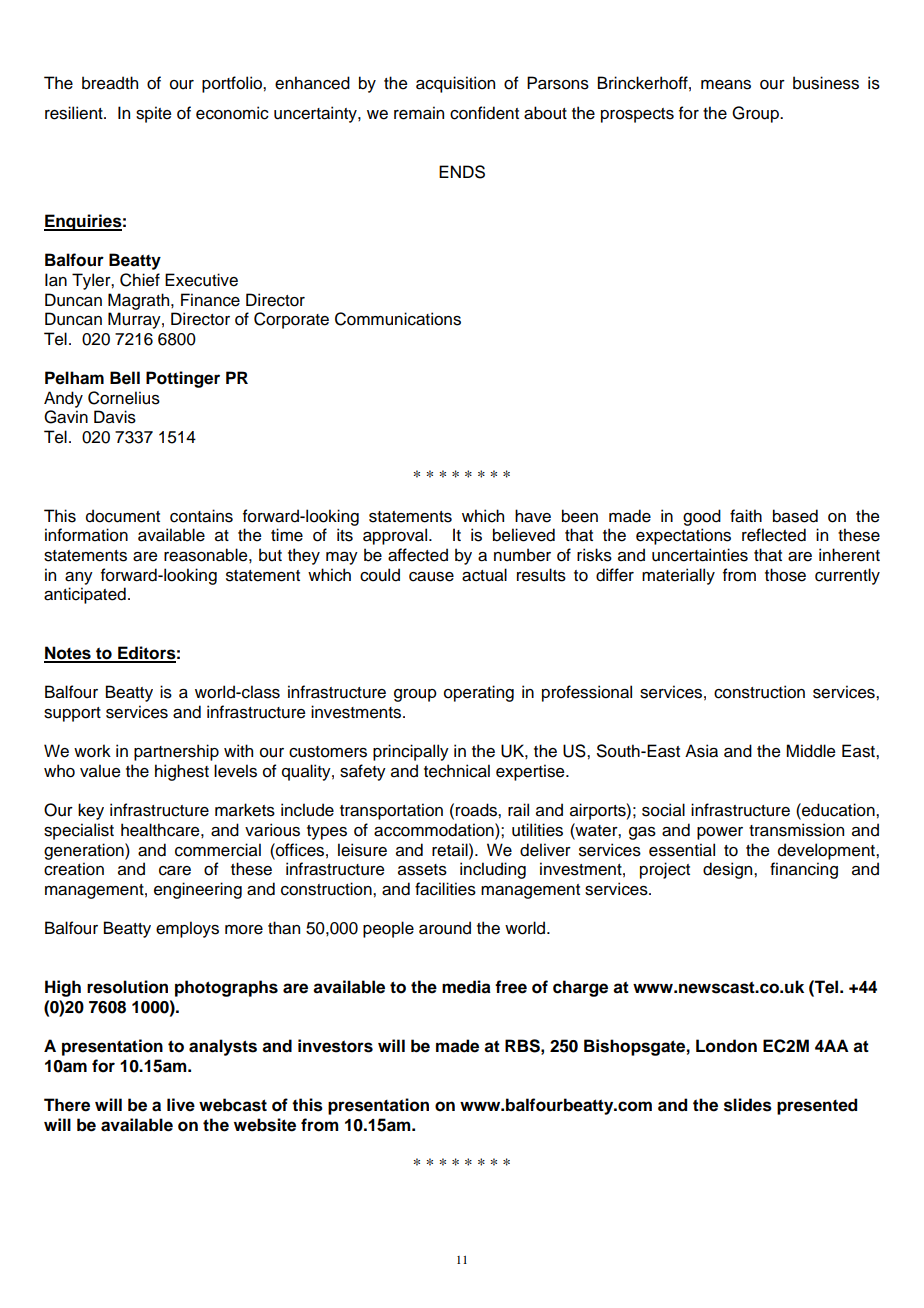  I want to click on retail, so click(451, 850).
